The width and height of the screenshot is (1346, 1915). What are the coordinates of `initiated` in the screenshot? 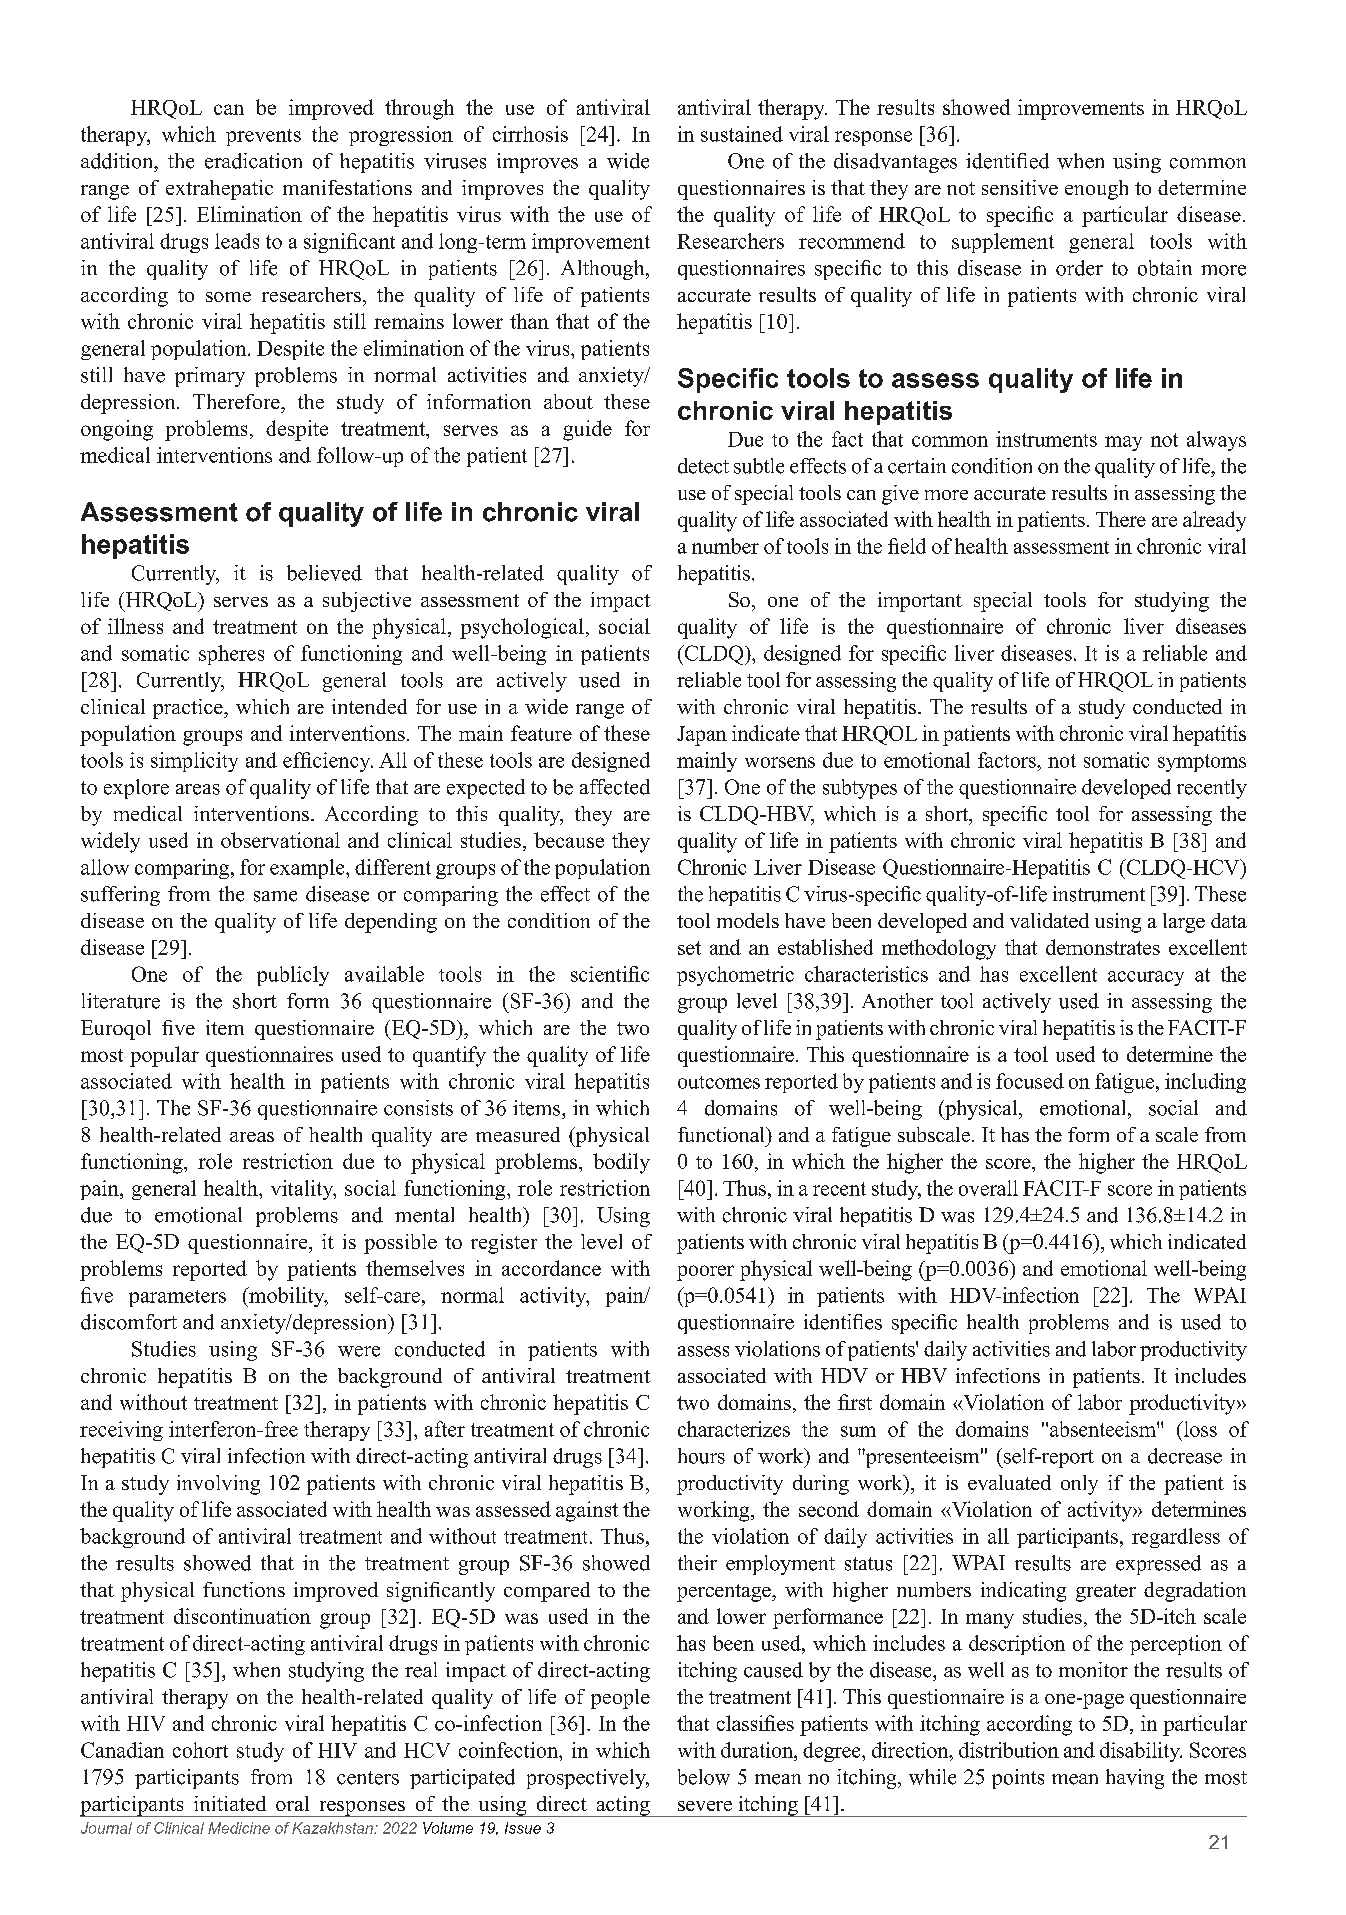 It's located at (230, 1803).
